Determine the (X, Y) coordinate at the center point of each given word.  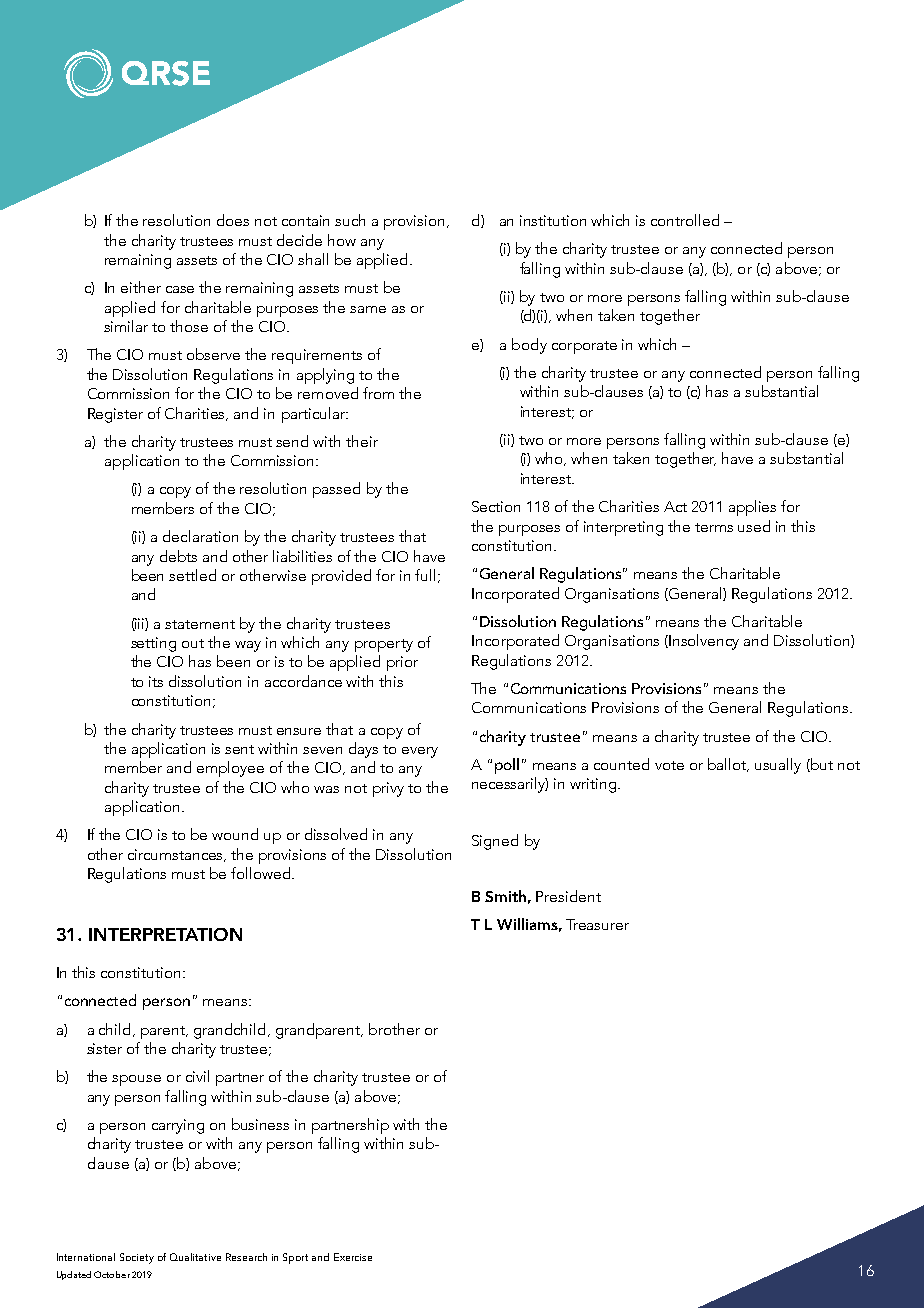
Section (496, 506)
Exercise (353, 1257)
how (342, 240)
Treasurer (597, 924)
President (568, 896)
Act (675, 506)
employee (230, 769)
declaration (200, 536)
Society (137, 1258)
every (420, 752)
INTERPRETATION (165, 934)
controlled (685, 220)
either (141, 287)
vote (669, 765)
